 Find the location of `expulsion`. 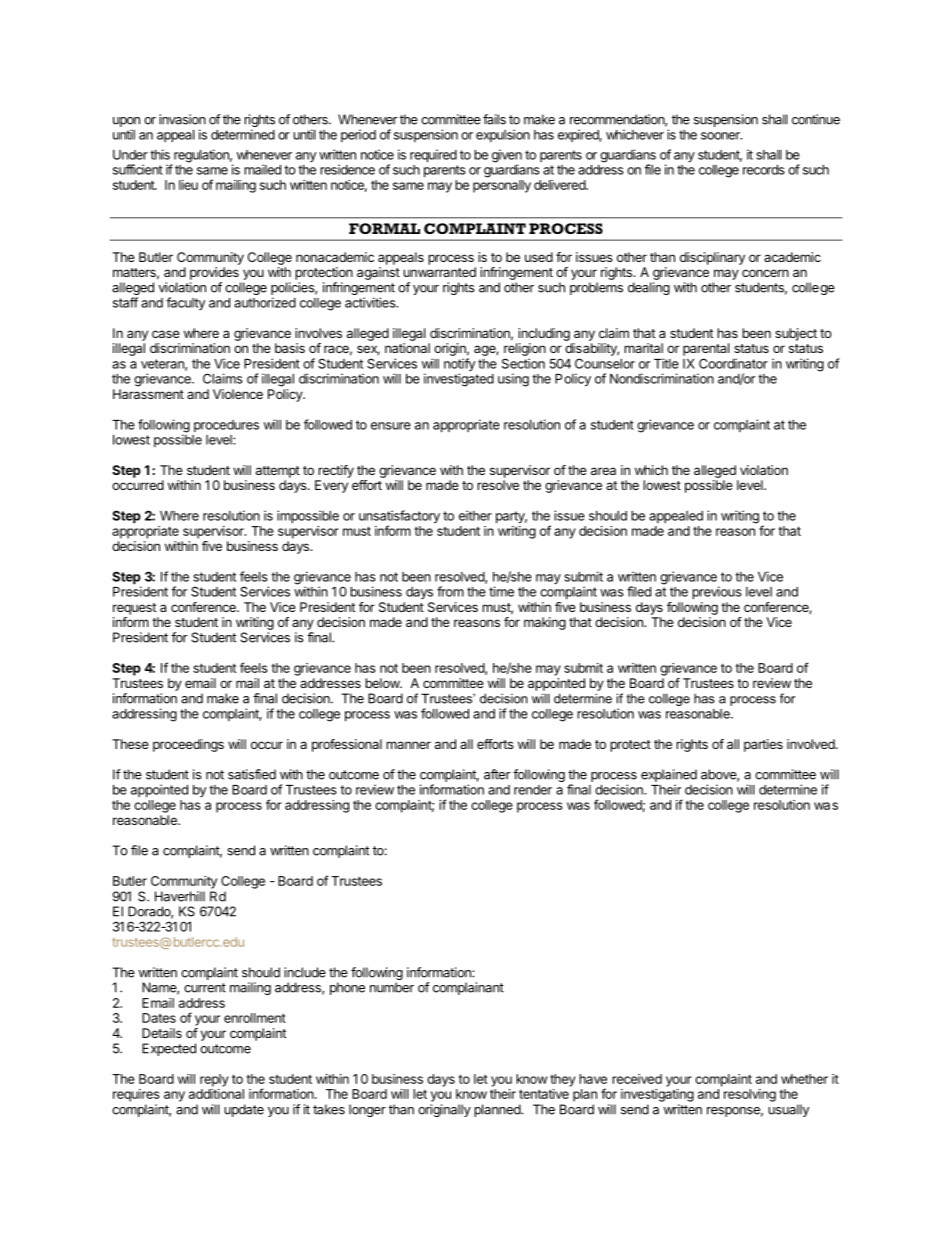

expulsion is located at coordinates (503, 135).
